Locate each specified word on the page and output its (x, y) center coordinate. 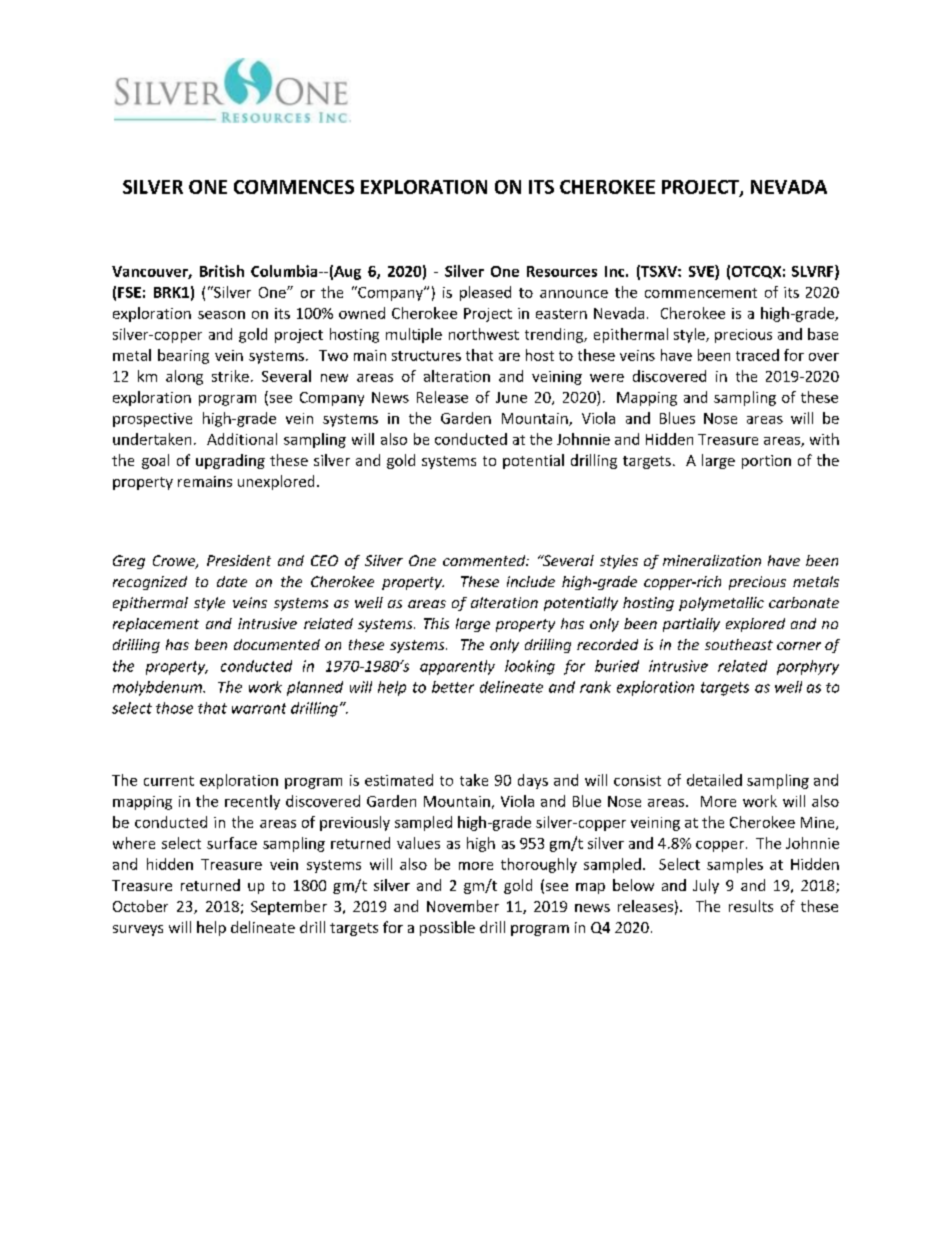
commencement (701, 293)
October (140, 906)
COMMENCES (294, 187)
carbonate (804, 602)
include (531, 581)
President (239, 560)
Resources (562, 271)
